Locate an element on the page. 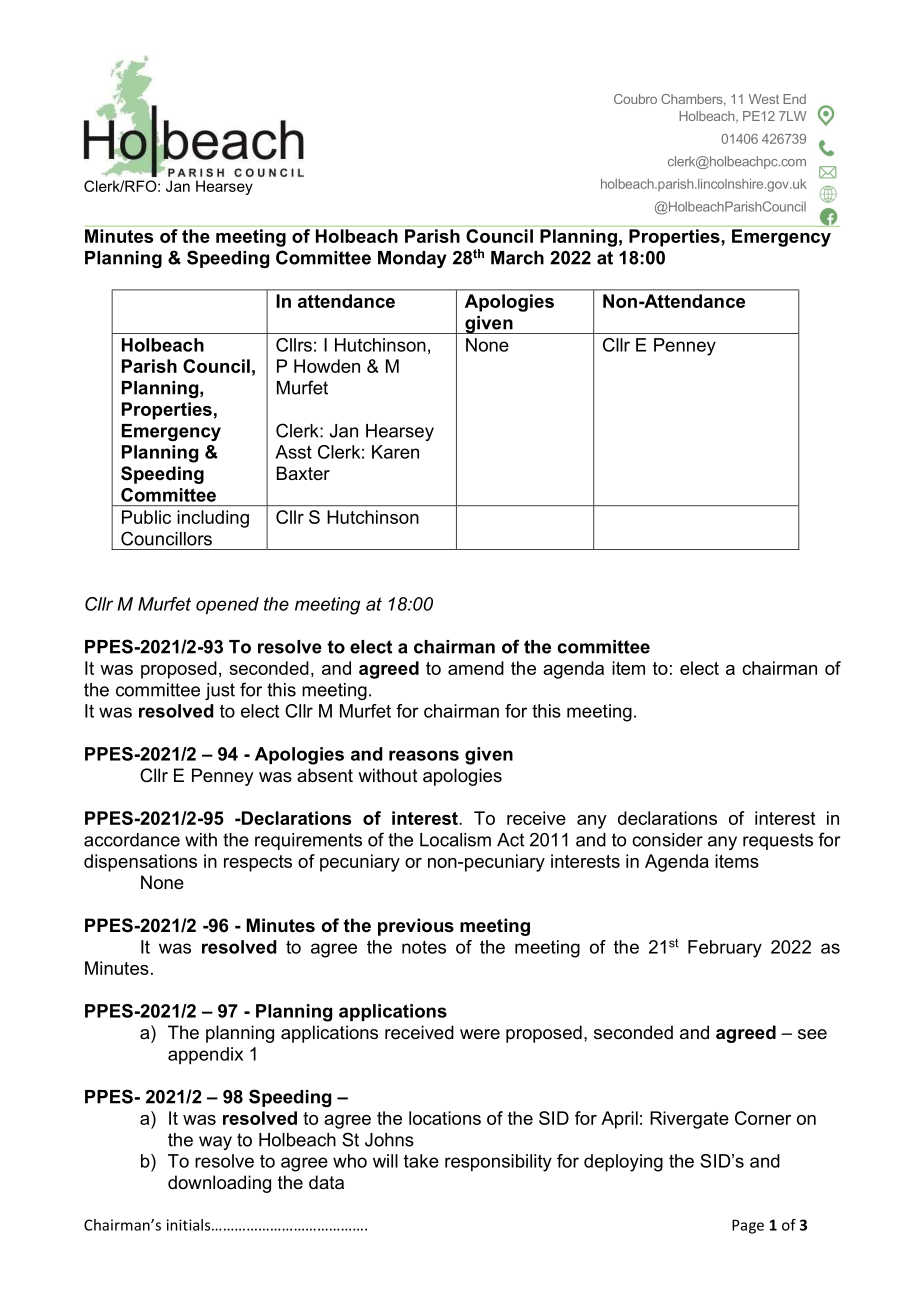  responsibility is located at coordinates (498, 1163).
